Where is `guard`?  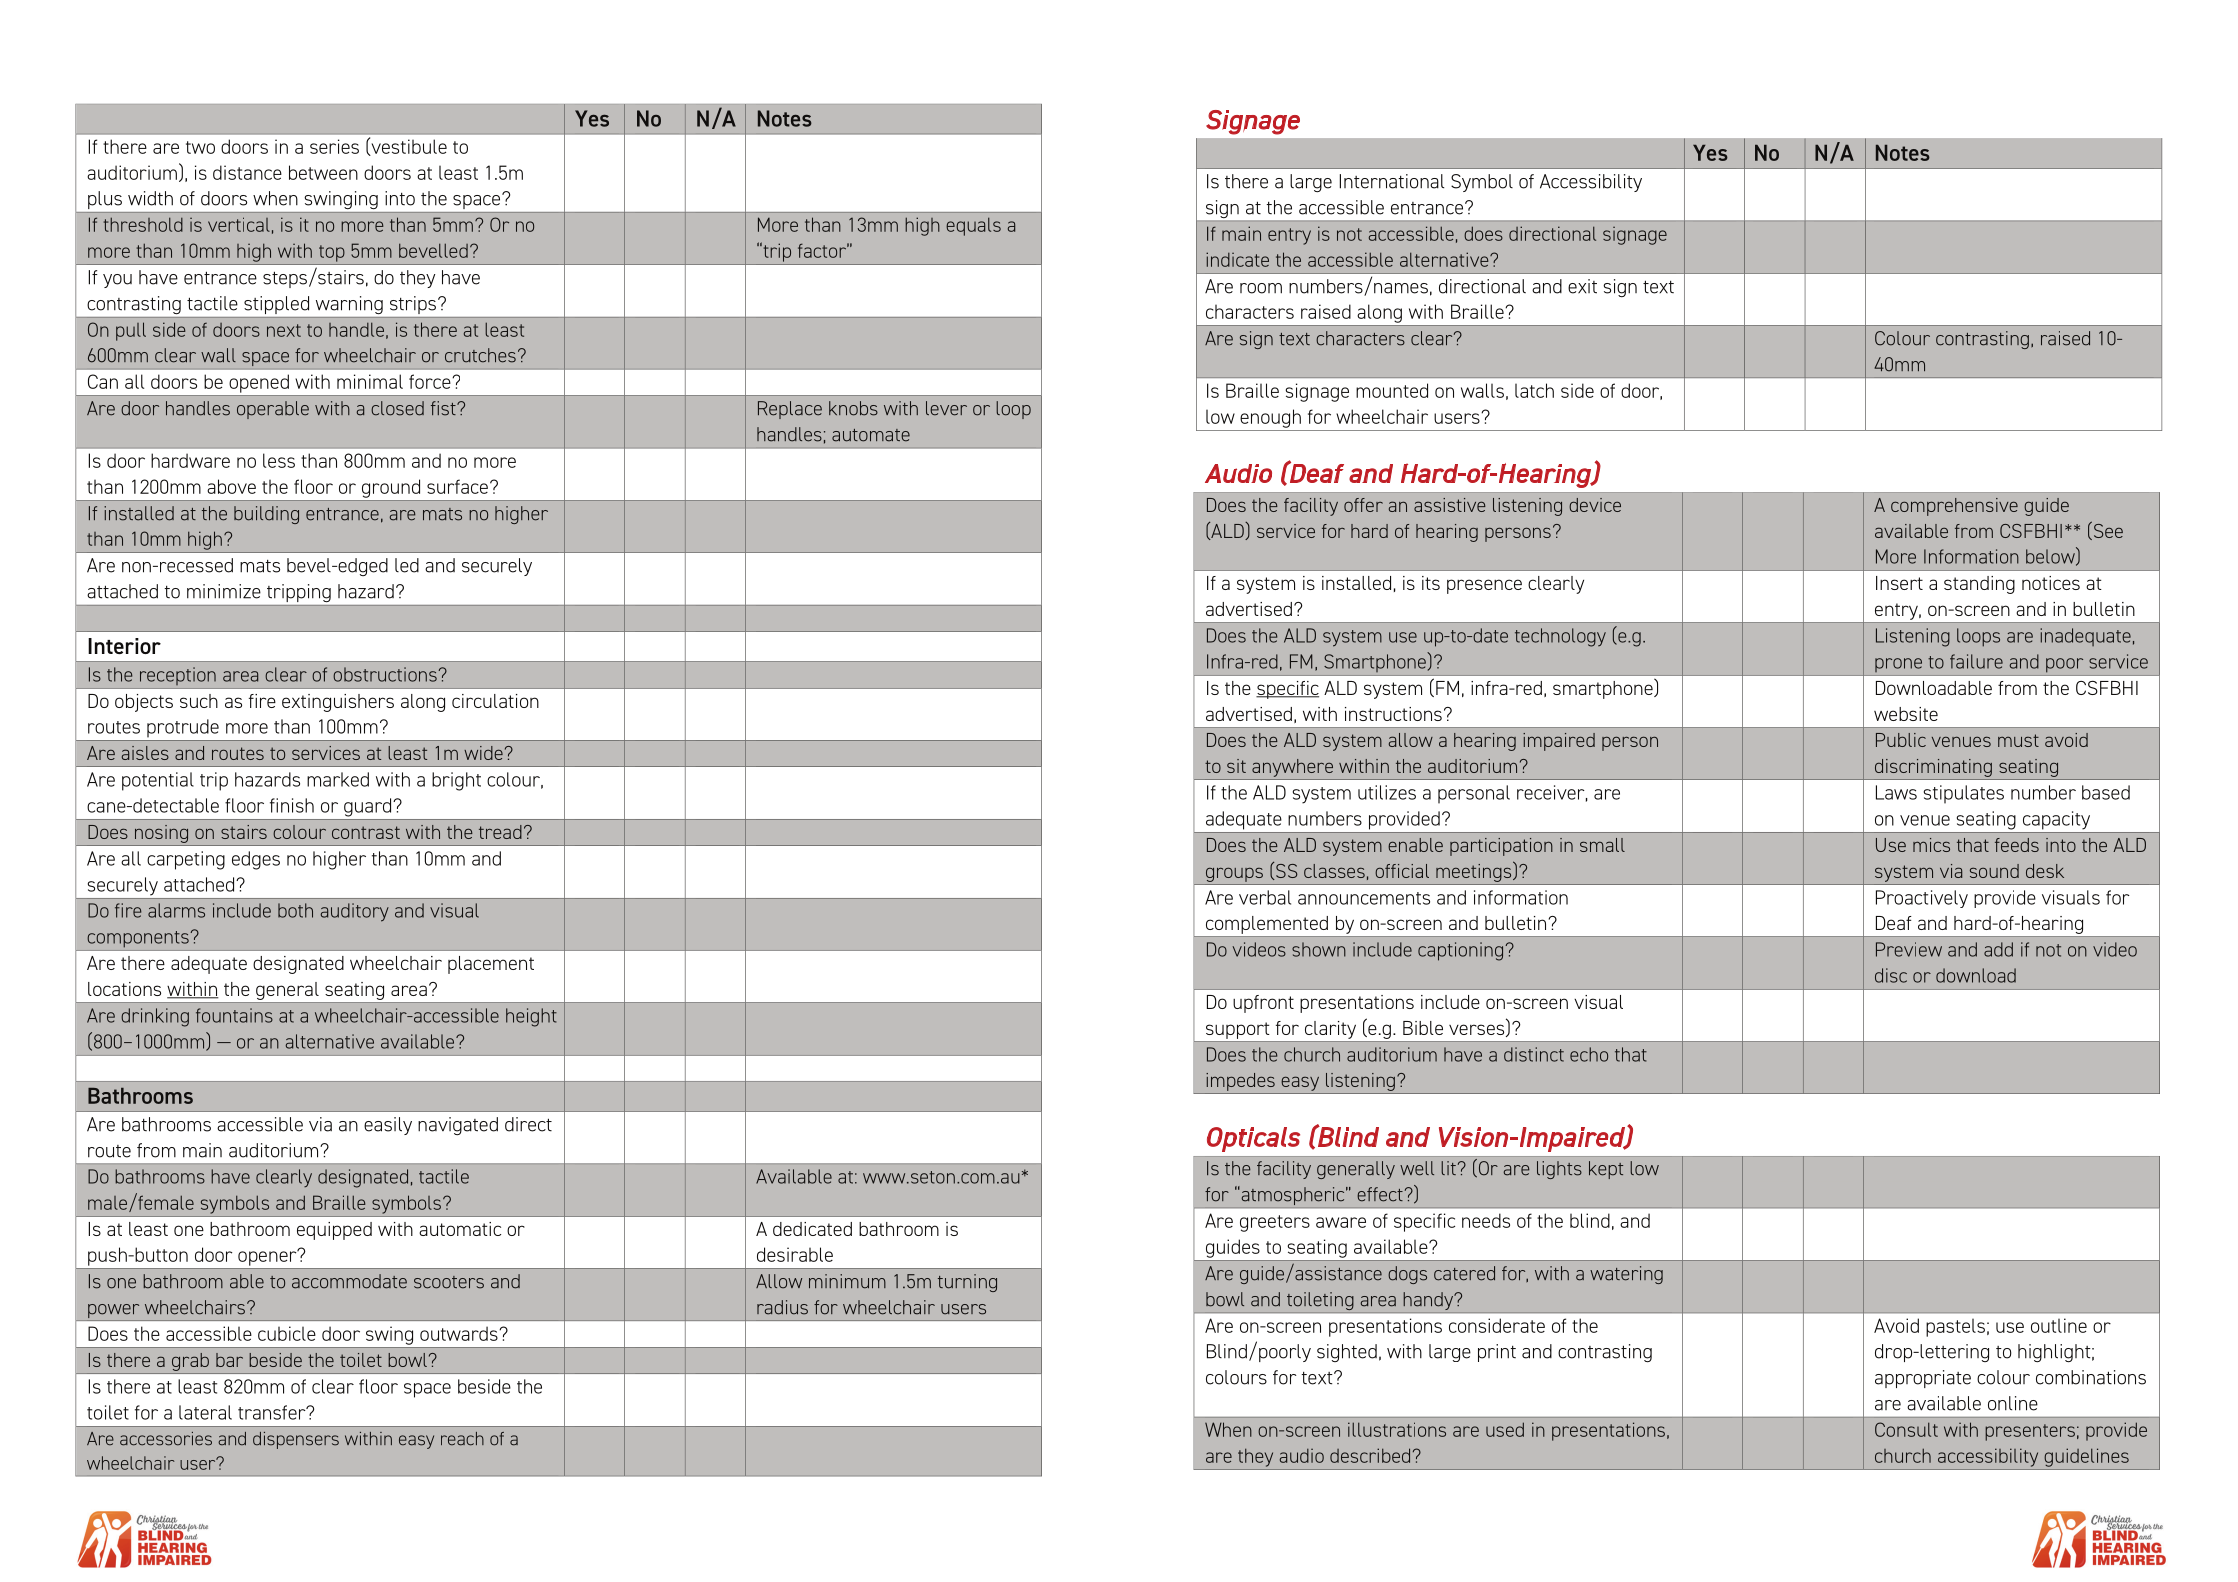 guard is located at coordinates (367, 807).
